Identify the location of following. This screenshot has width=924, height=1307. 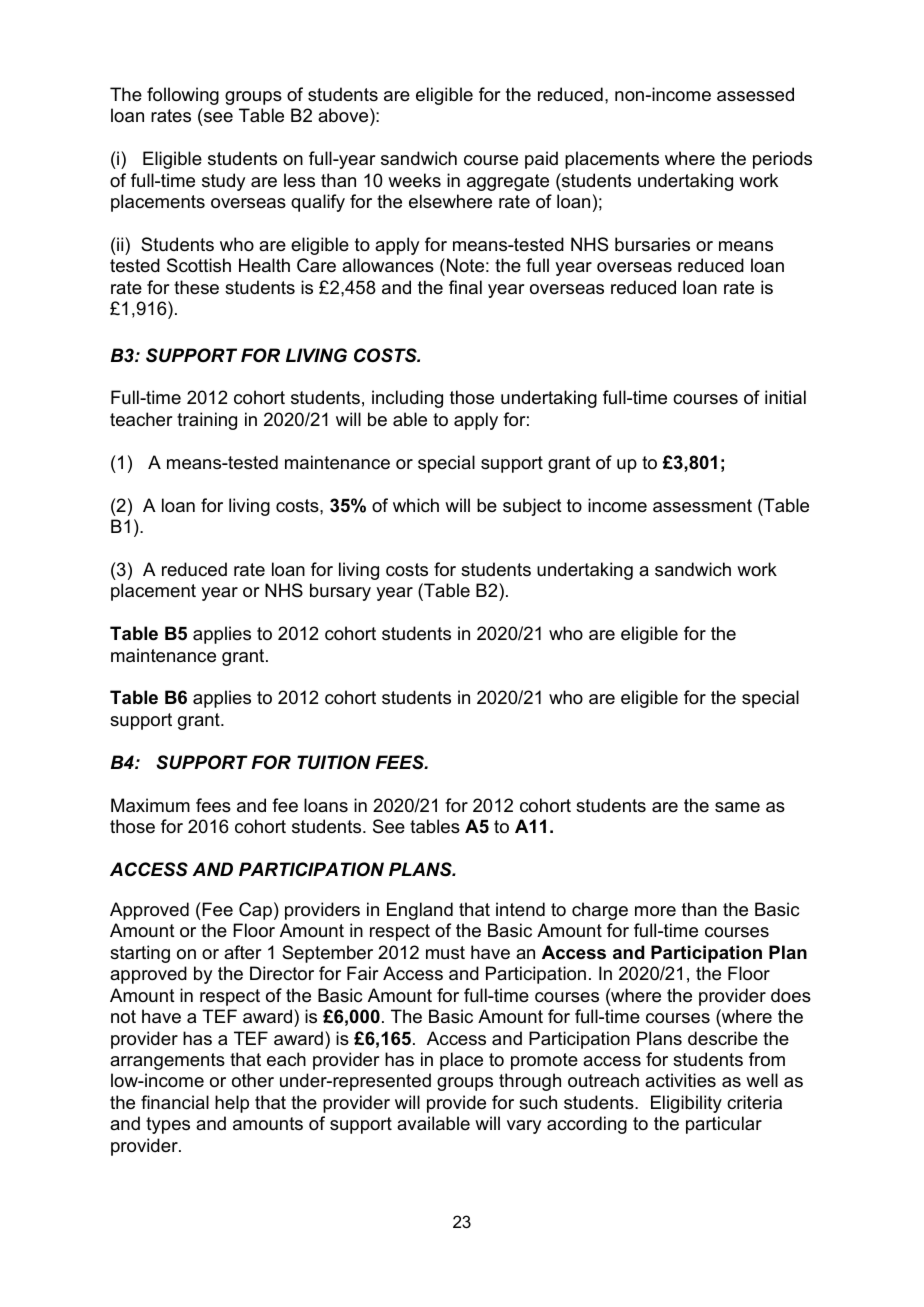
(183, 96).
